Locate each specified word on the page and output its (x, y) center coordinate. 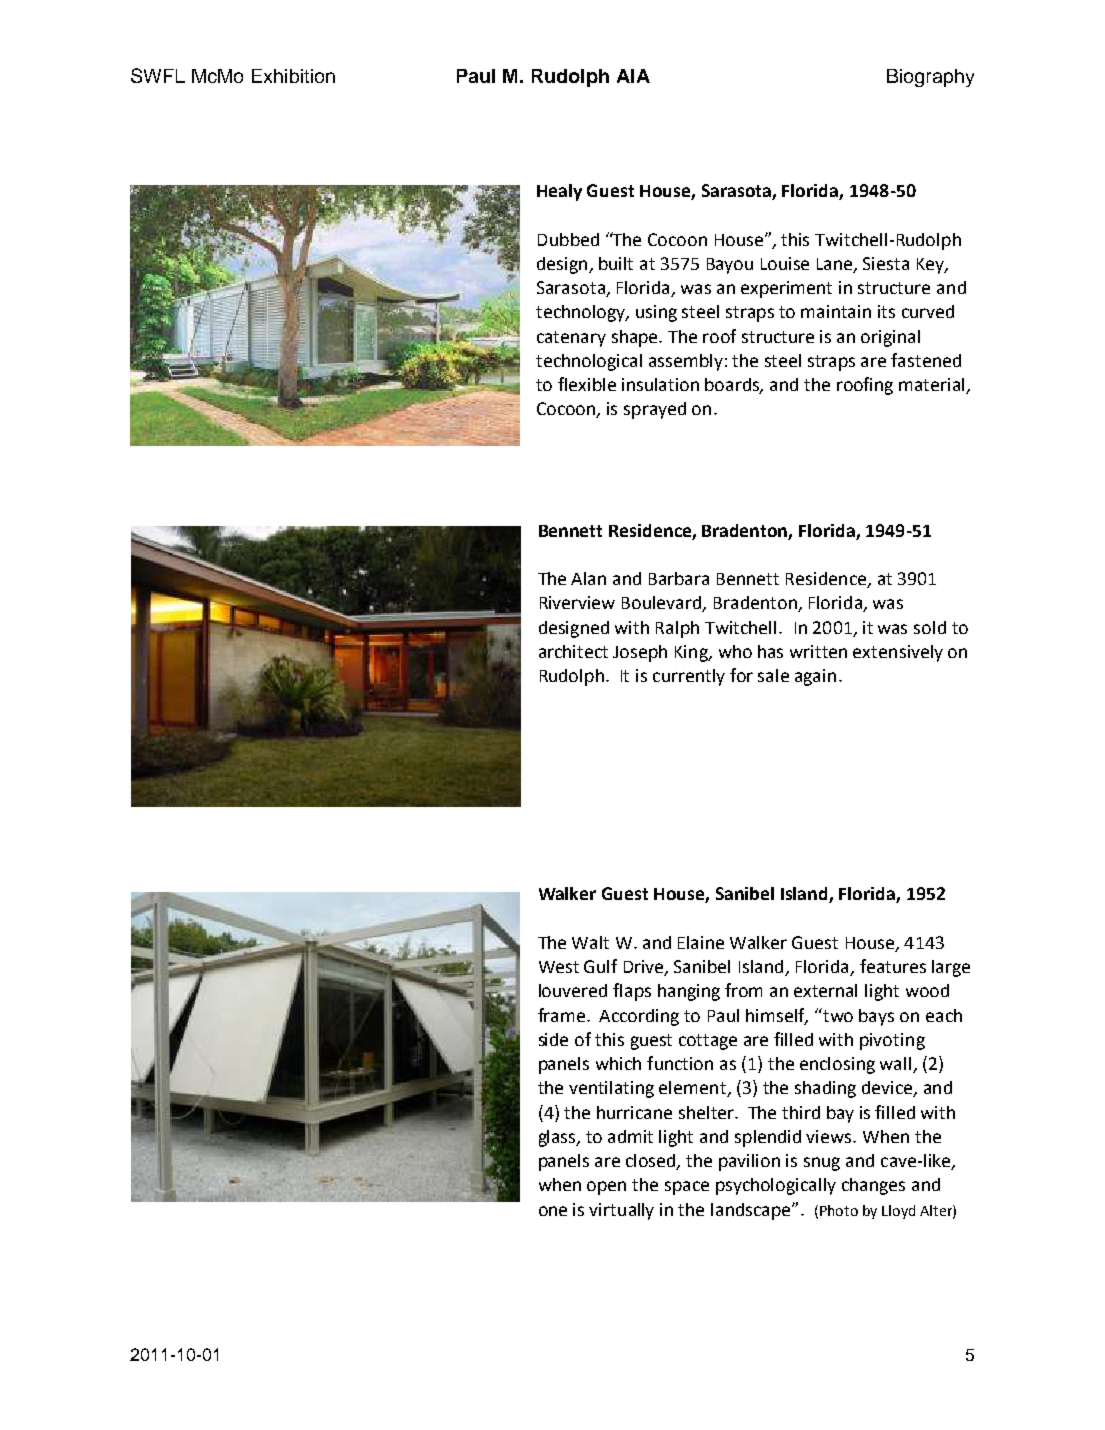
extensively (898, 653)
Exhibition (293, 76)
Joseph (640, 653)
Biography (930, 78)
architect (573, 651)
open (606, 1188)
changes (873, 1186)
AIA (633, 76)
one (553, 1211)
